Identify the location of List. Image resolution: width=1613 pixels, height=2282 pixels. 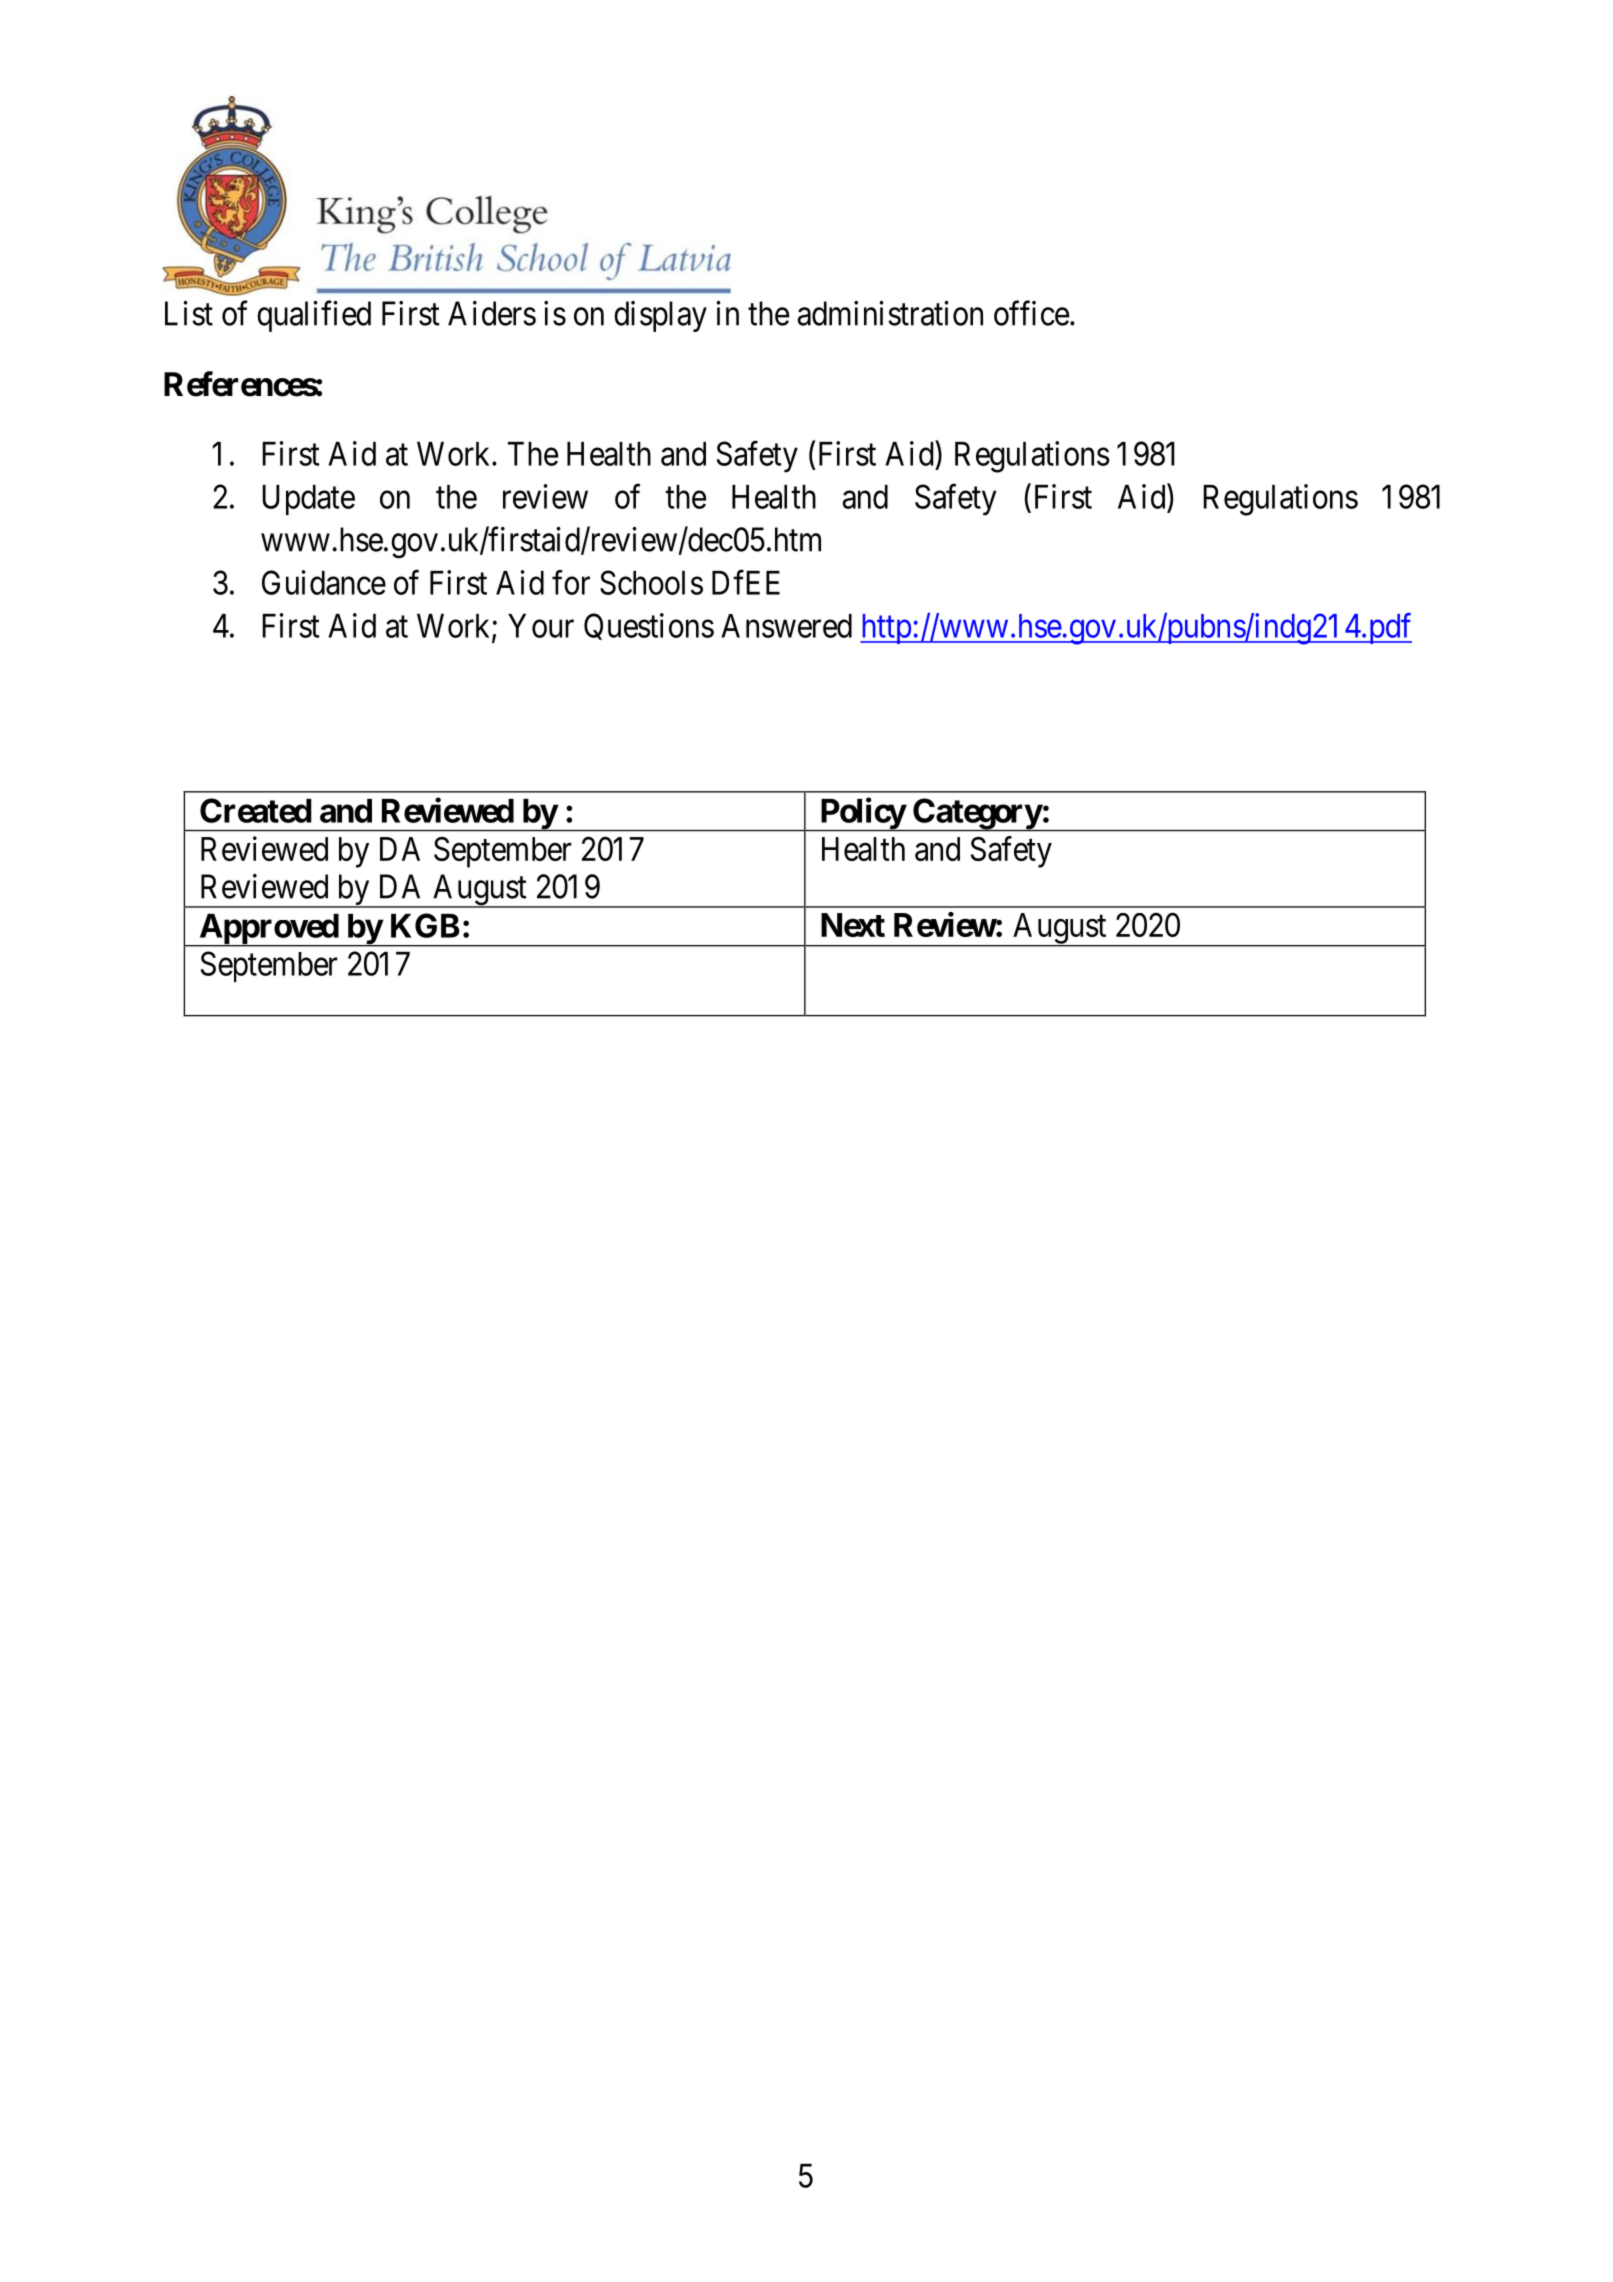
(189, 313).
